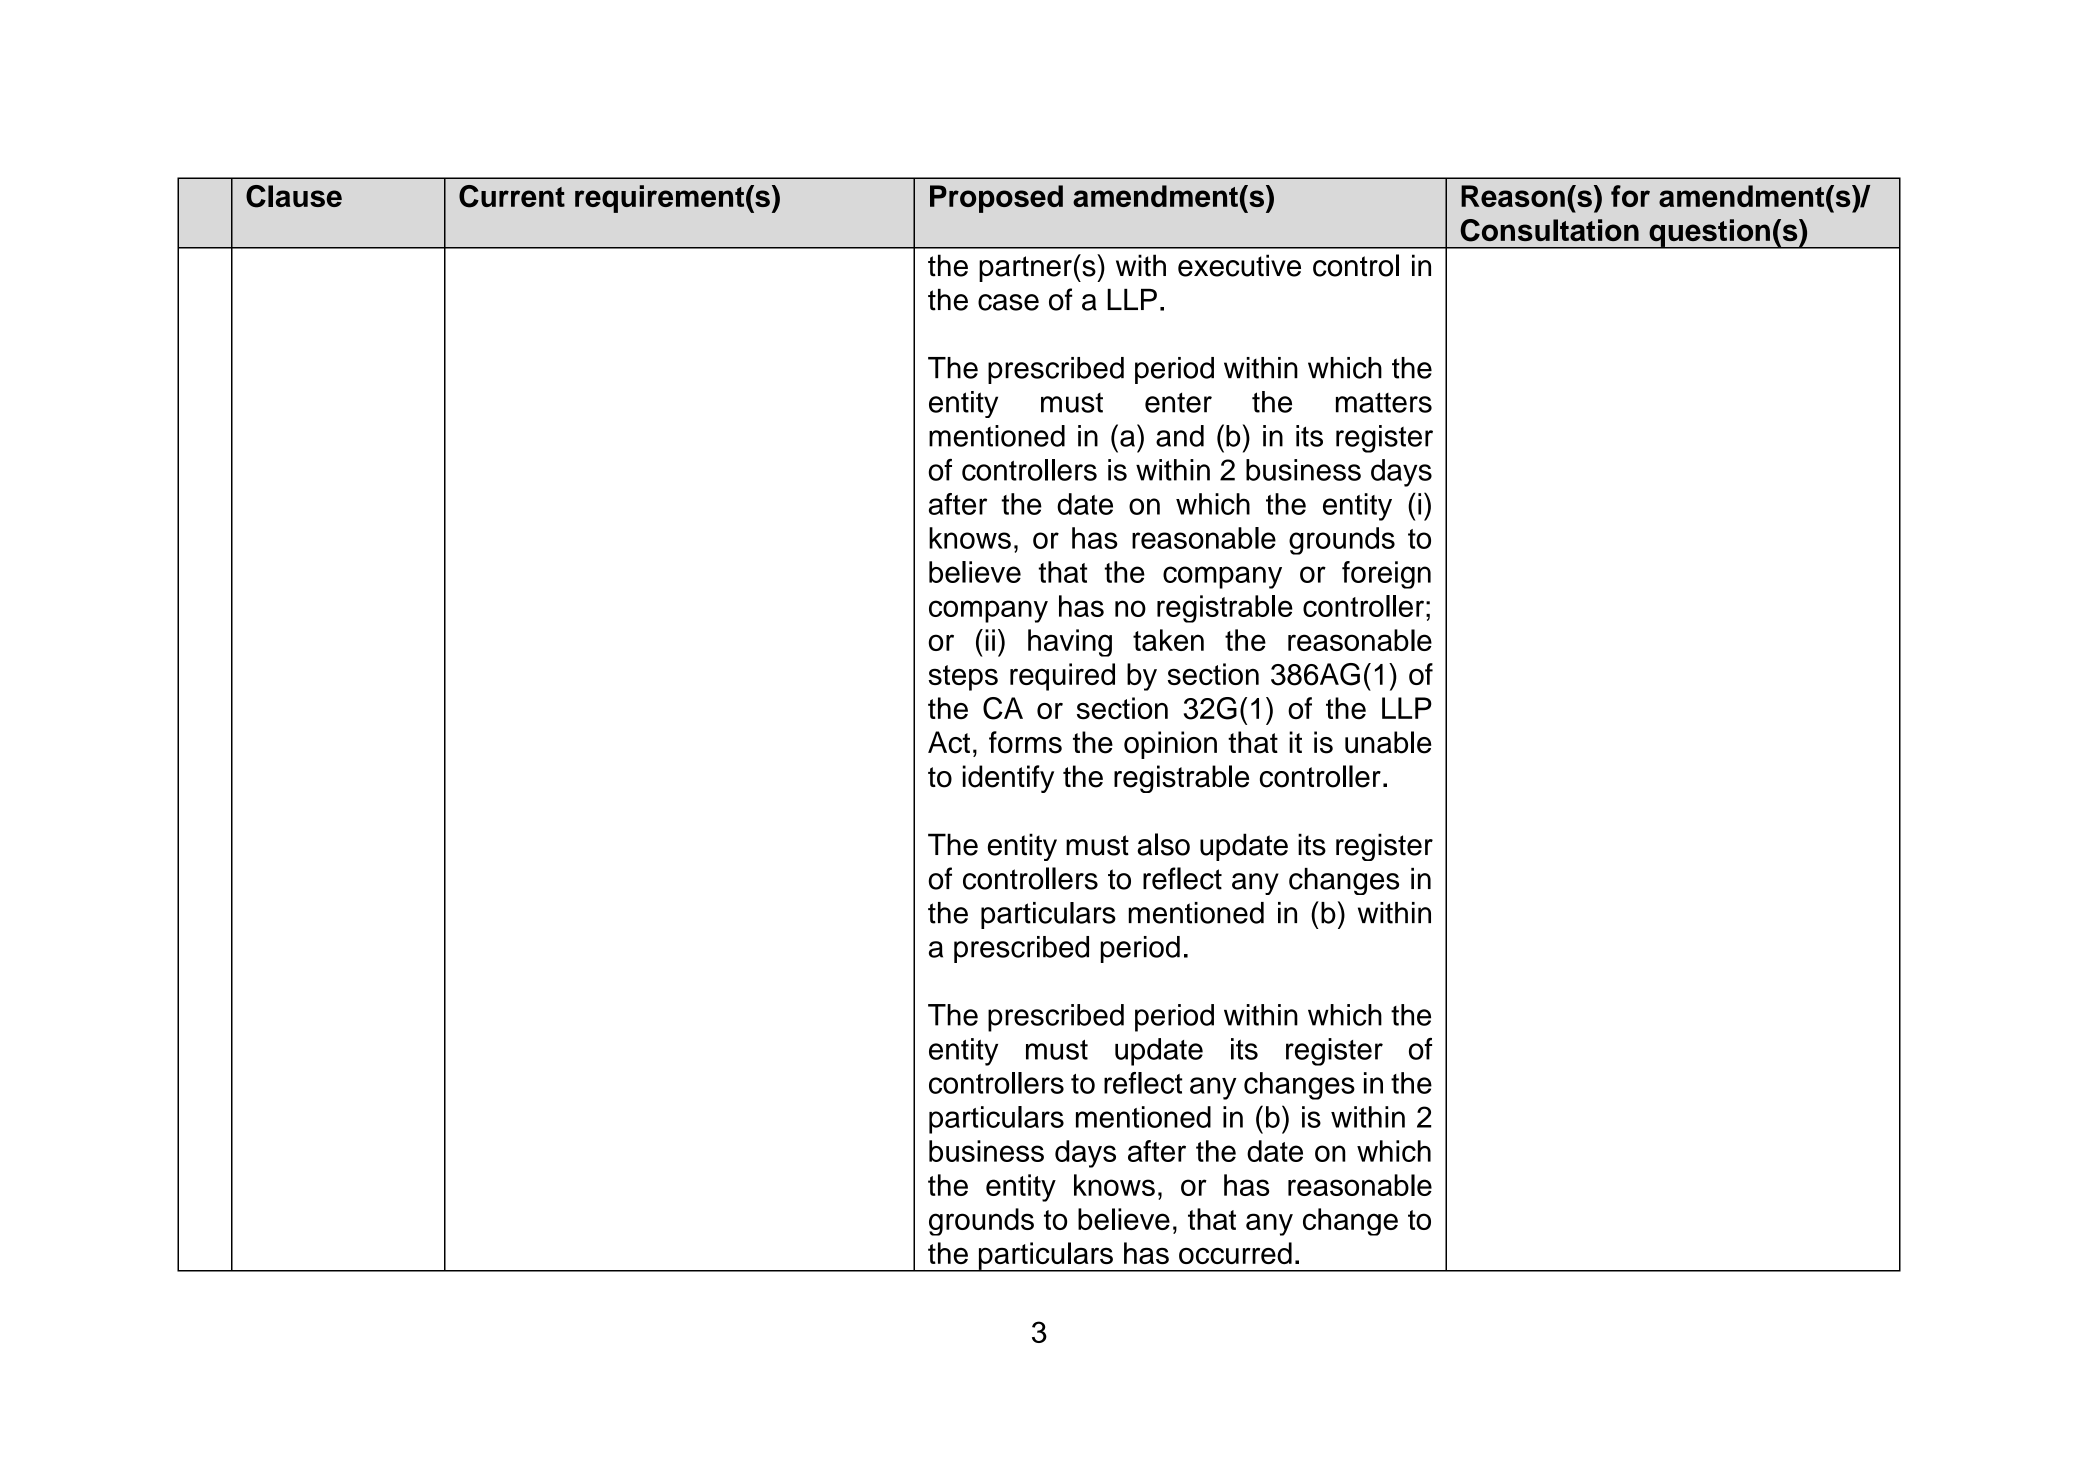 This document has height=1469, width=2078. I want to click on Act, so click(949, 742).
